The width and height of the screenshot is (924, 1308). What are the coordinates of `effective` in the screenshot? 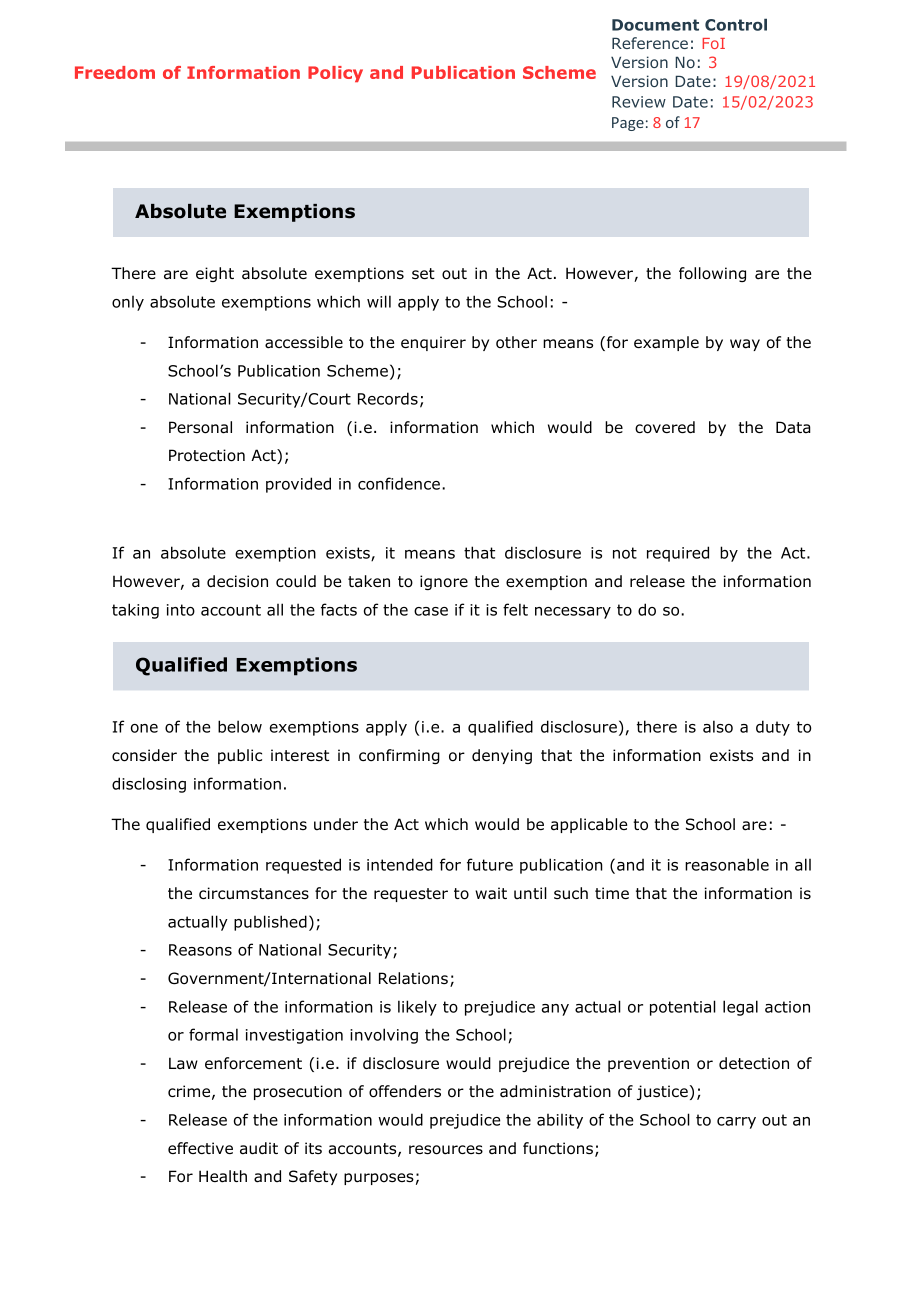 It's located at (200, 1148).
